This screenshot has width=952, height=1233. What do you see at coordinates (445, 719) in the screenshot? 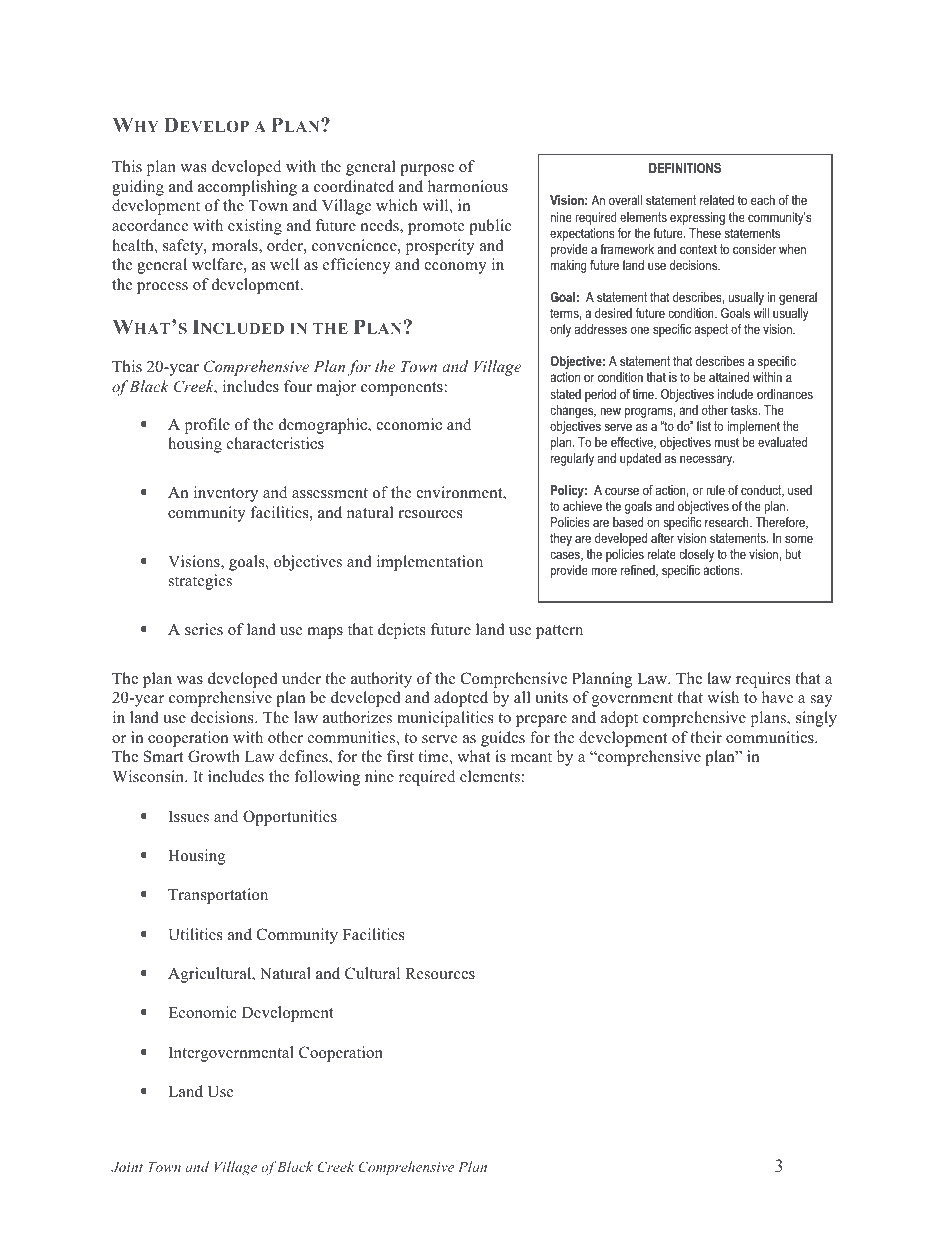
I see `municipalities` at bounding box center [445, 719].
